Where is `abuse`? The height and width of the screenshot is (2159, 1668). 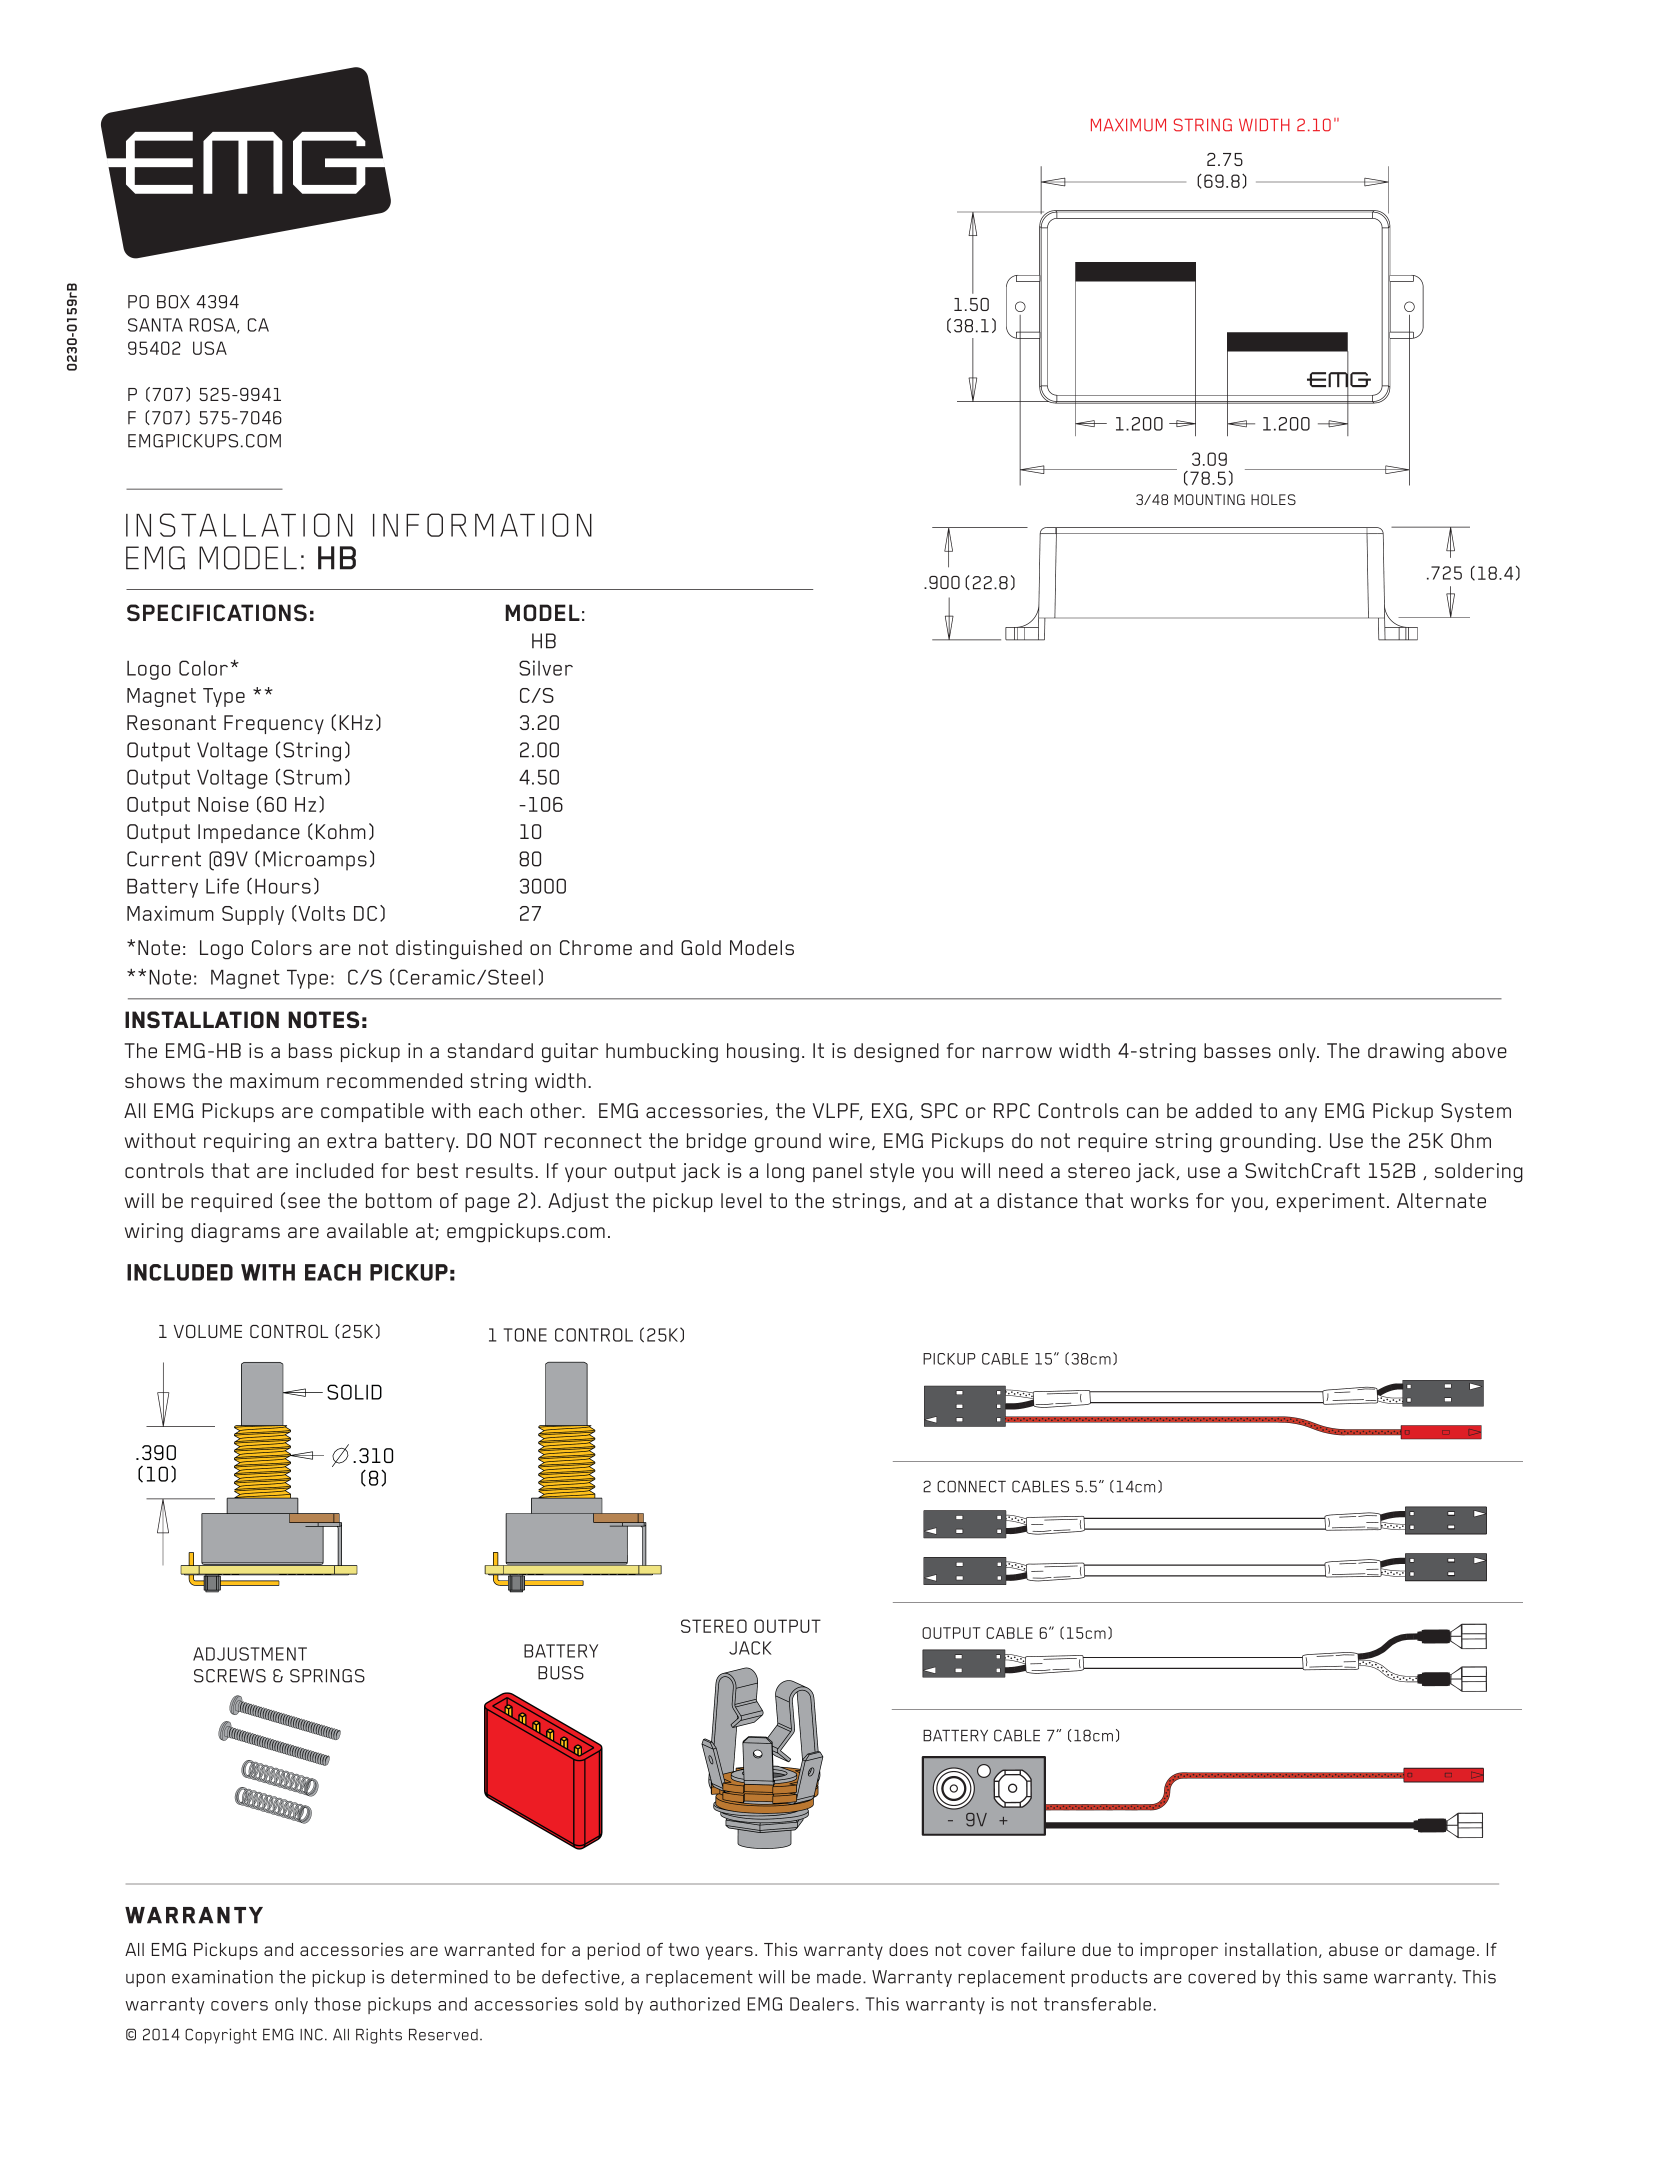
abuse is located at coordinates (1353, 1949).
